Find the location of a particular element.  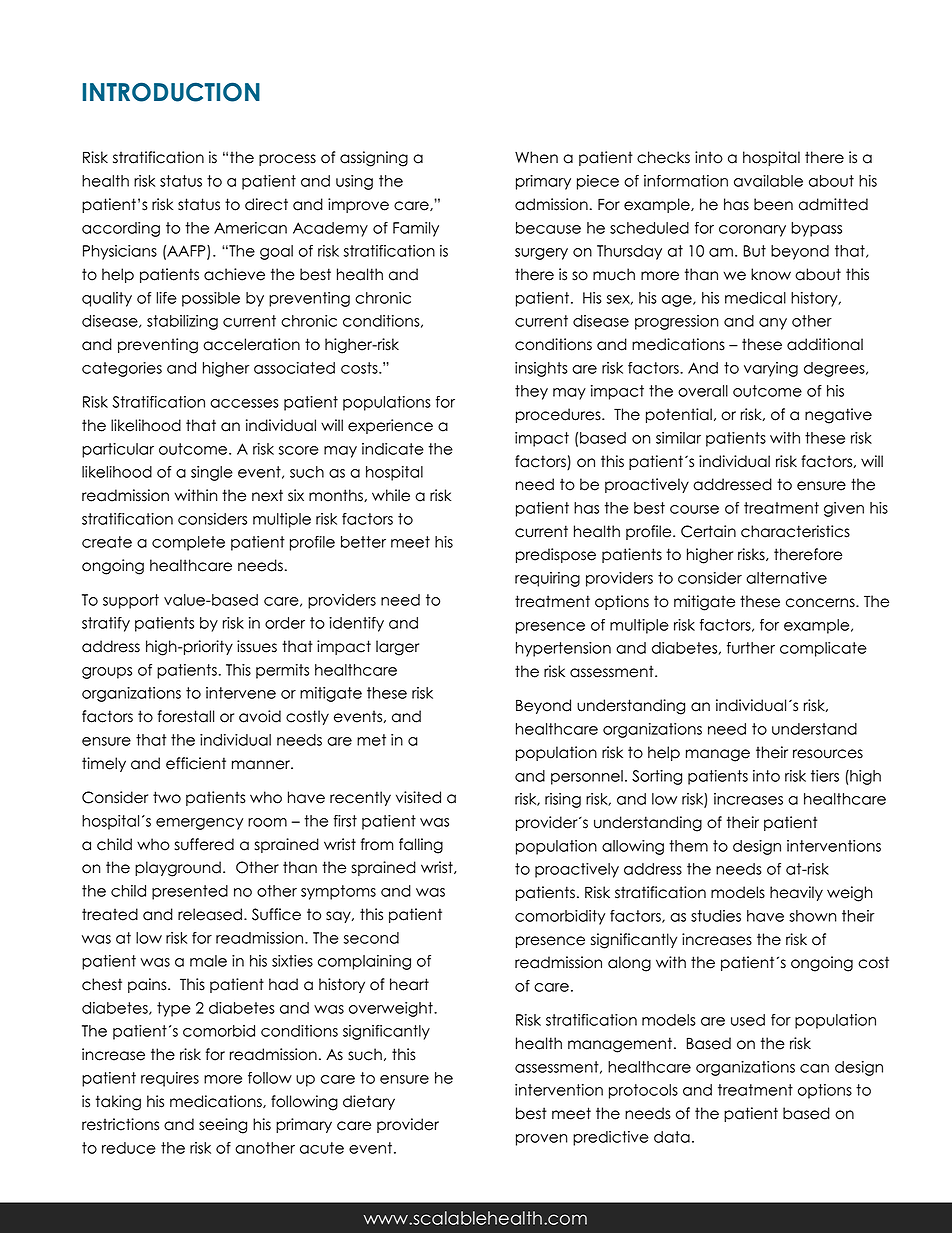

they is located at coordinates (531, 392).
